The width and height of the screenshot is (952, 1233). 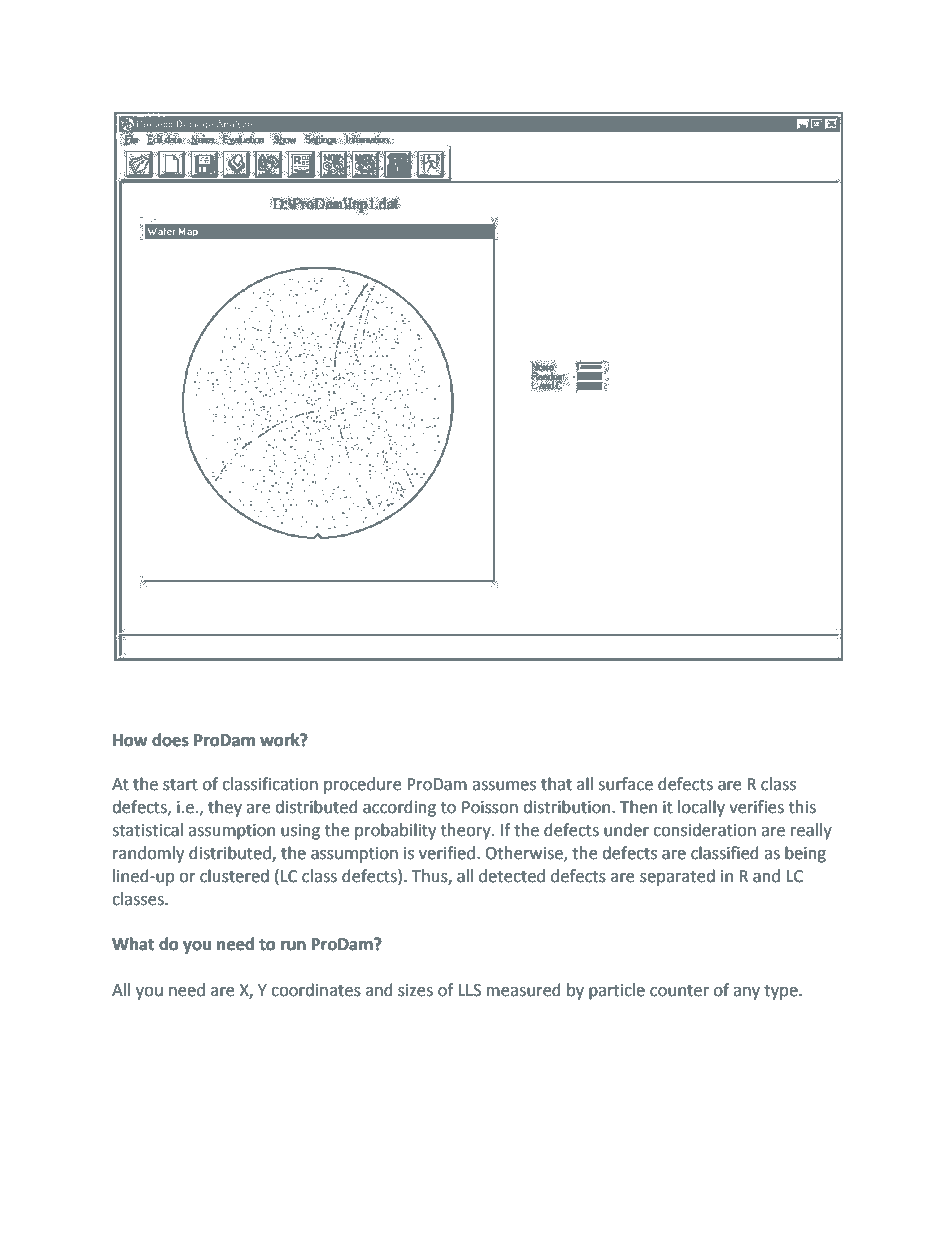 I want to click on any, so click(x=746, y=993).
